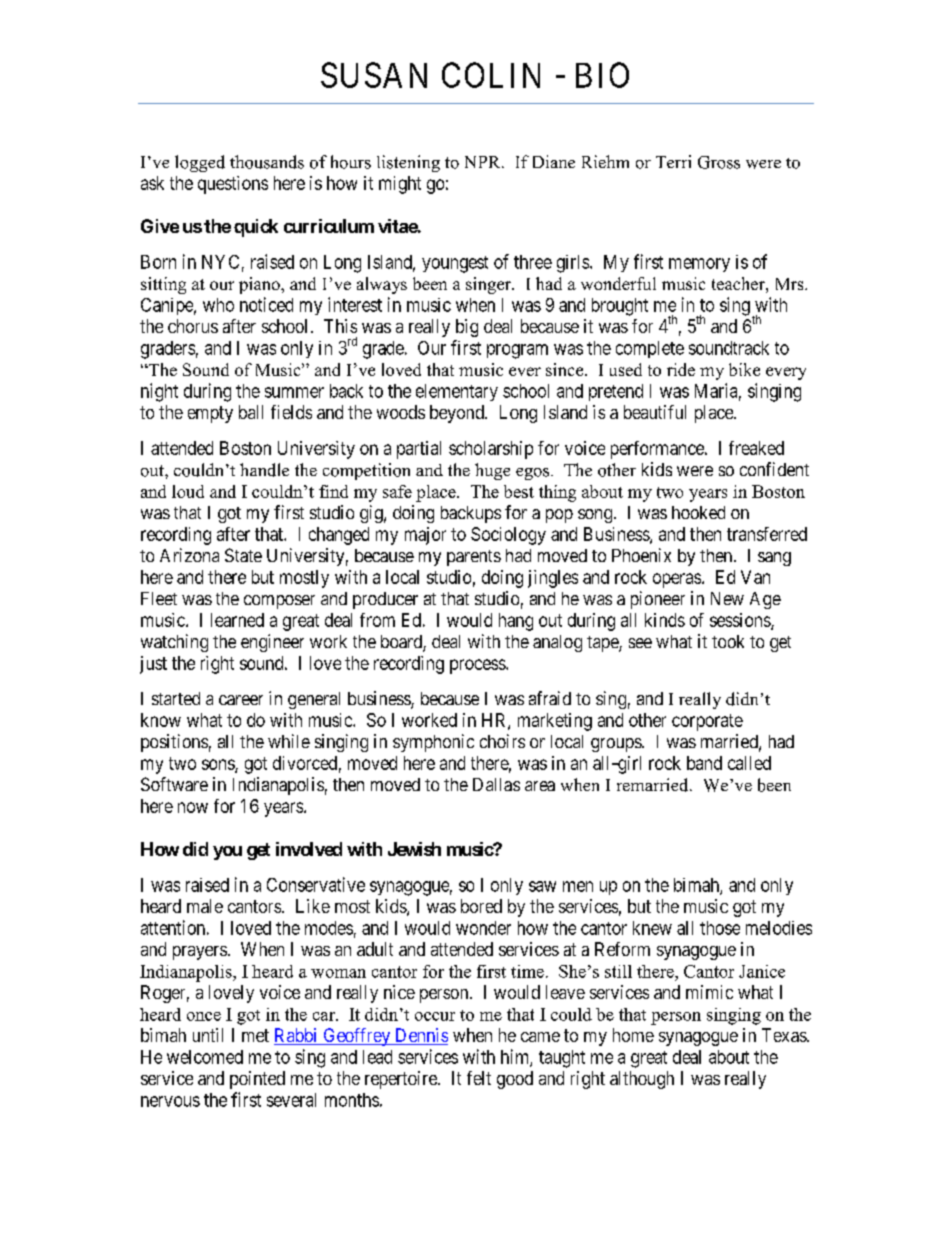 Image resolution: width=952 pixels, height=1233 pixels. Describe the element at coordinates (677, 580) in the screenshot. I see `operas` at that location.
